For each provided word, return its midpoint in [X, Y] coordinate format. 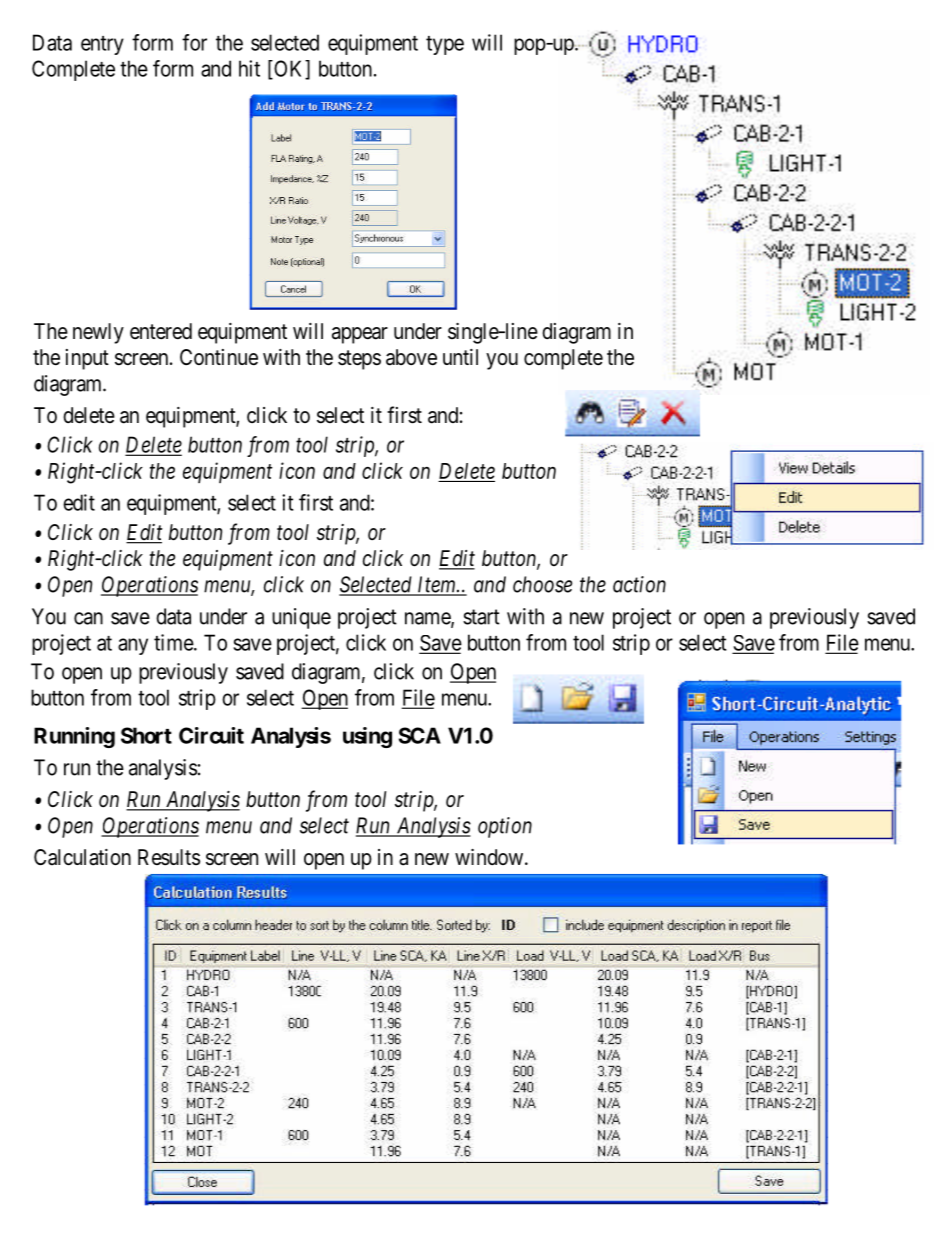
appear [360, 335]
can [88, 618]
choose [542, 584]
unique [301, 618]
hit [249, 68]
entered [161, 331]
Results [169, 857]
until [460, 357]
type [445, 45]
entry [102, 45]
